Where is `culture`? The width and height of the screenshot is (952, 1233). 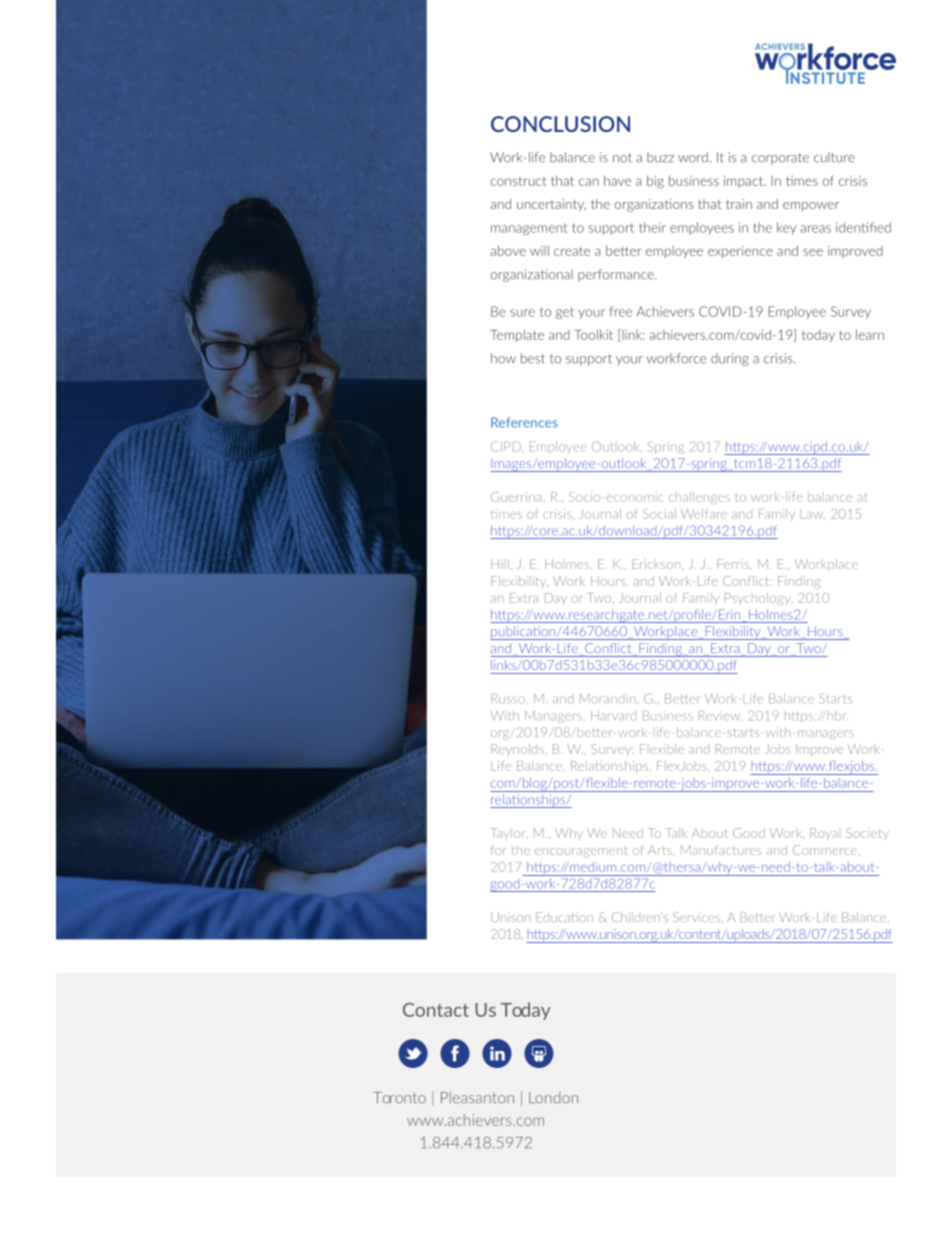 culture is located at coordinates (834, 157).
